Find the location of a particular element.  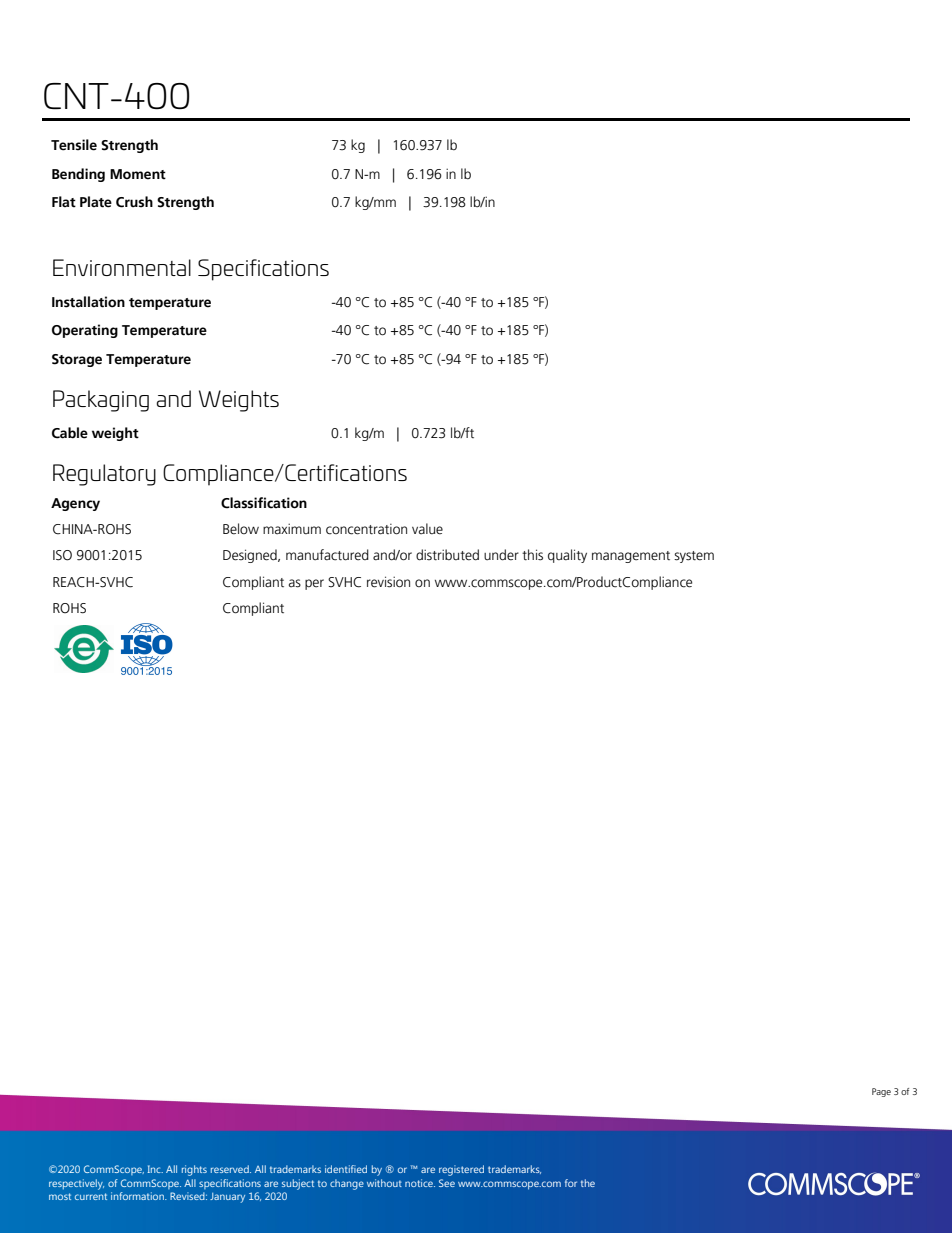

management is located at coordinates (631, 557).
